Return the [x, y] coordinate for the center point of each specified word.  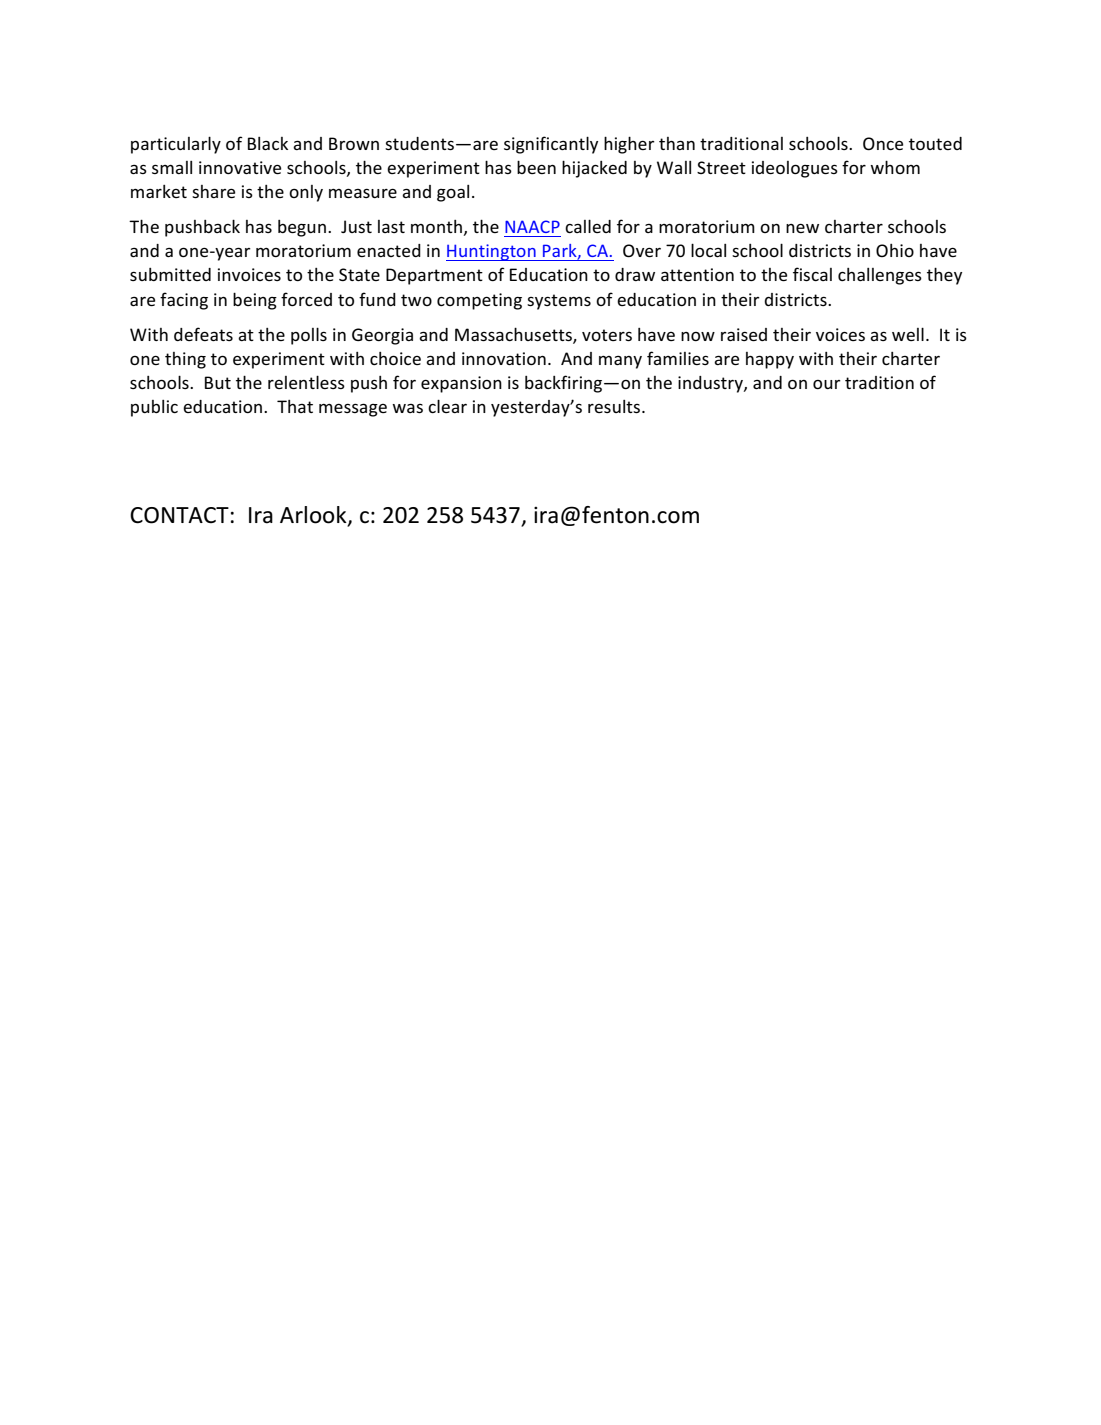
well [908, 334]
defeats [203, 334]
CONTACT [179, 515]
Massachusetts [514, 335]
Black [268, 143]
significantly [551, 145]
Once [883, 144]
